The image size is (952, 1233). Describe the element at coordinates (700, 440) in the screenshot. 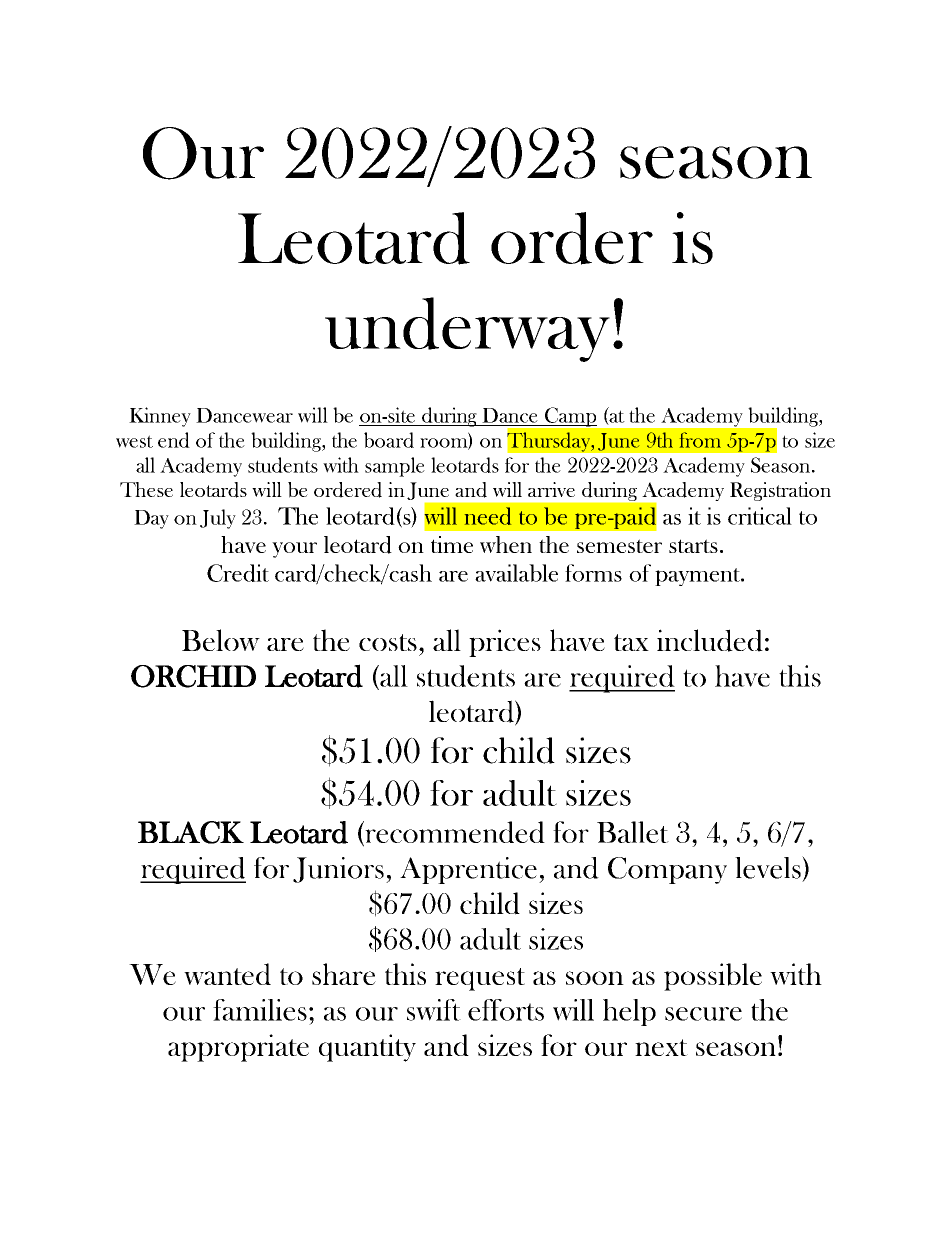

I see `from` at that location.
